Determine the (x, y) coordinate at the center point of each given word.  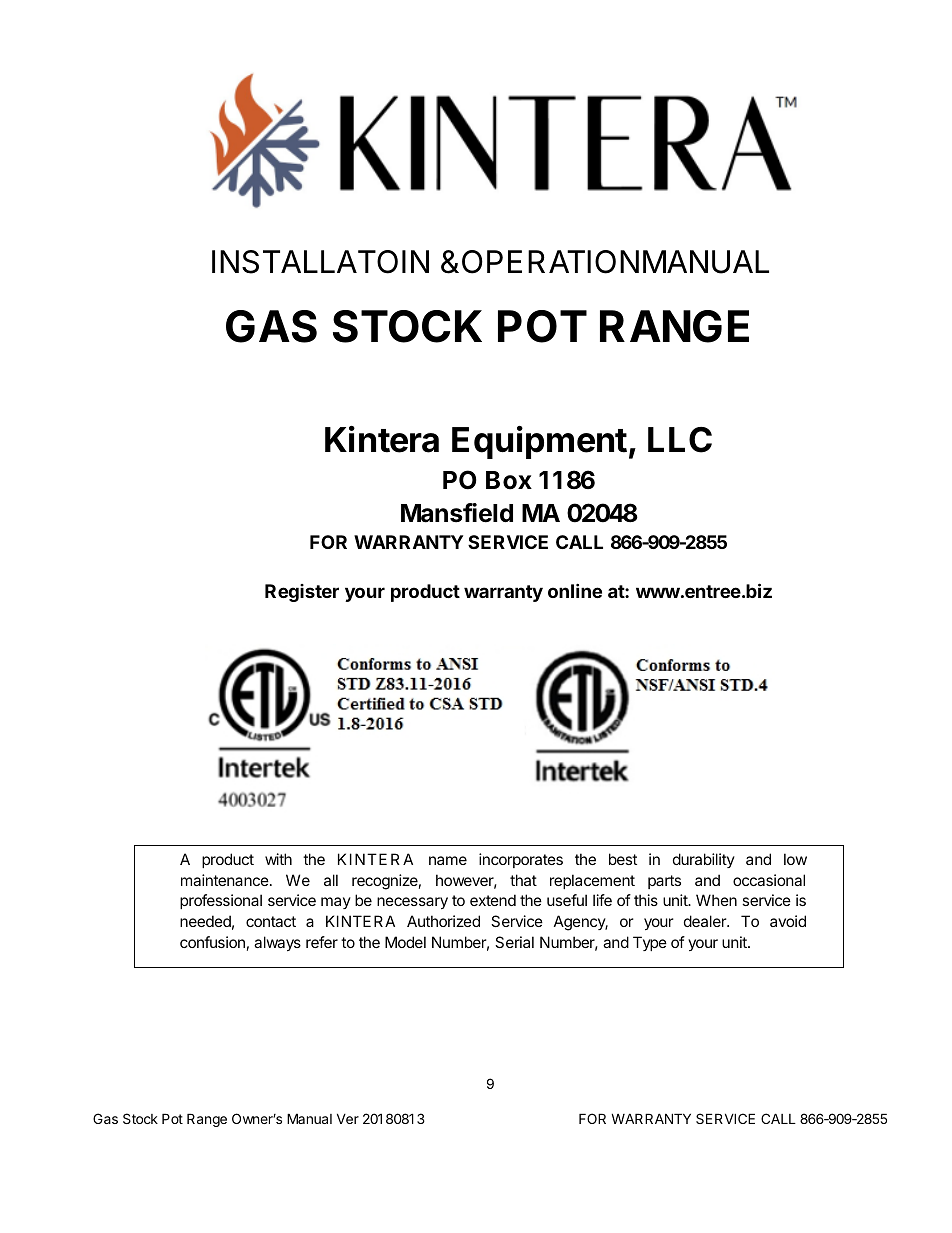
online (575, 590)
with (278, 859)
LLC (680, 440)
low (795, 859)
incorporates (521, 860)
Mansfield (457, 513)
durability (704, 860)
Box (509, 480)
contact (271, 921)
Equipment (539, 442)
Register (302, 593)
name (448, 860)
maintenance (225, 880)
